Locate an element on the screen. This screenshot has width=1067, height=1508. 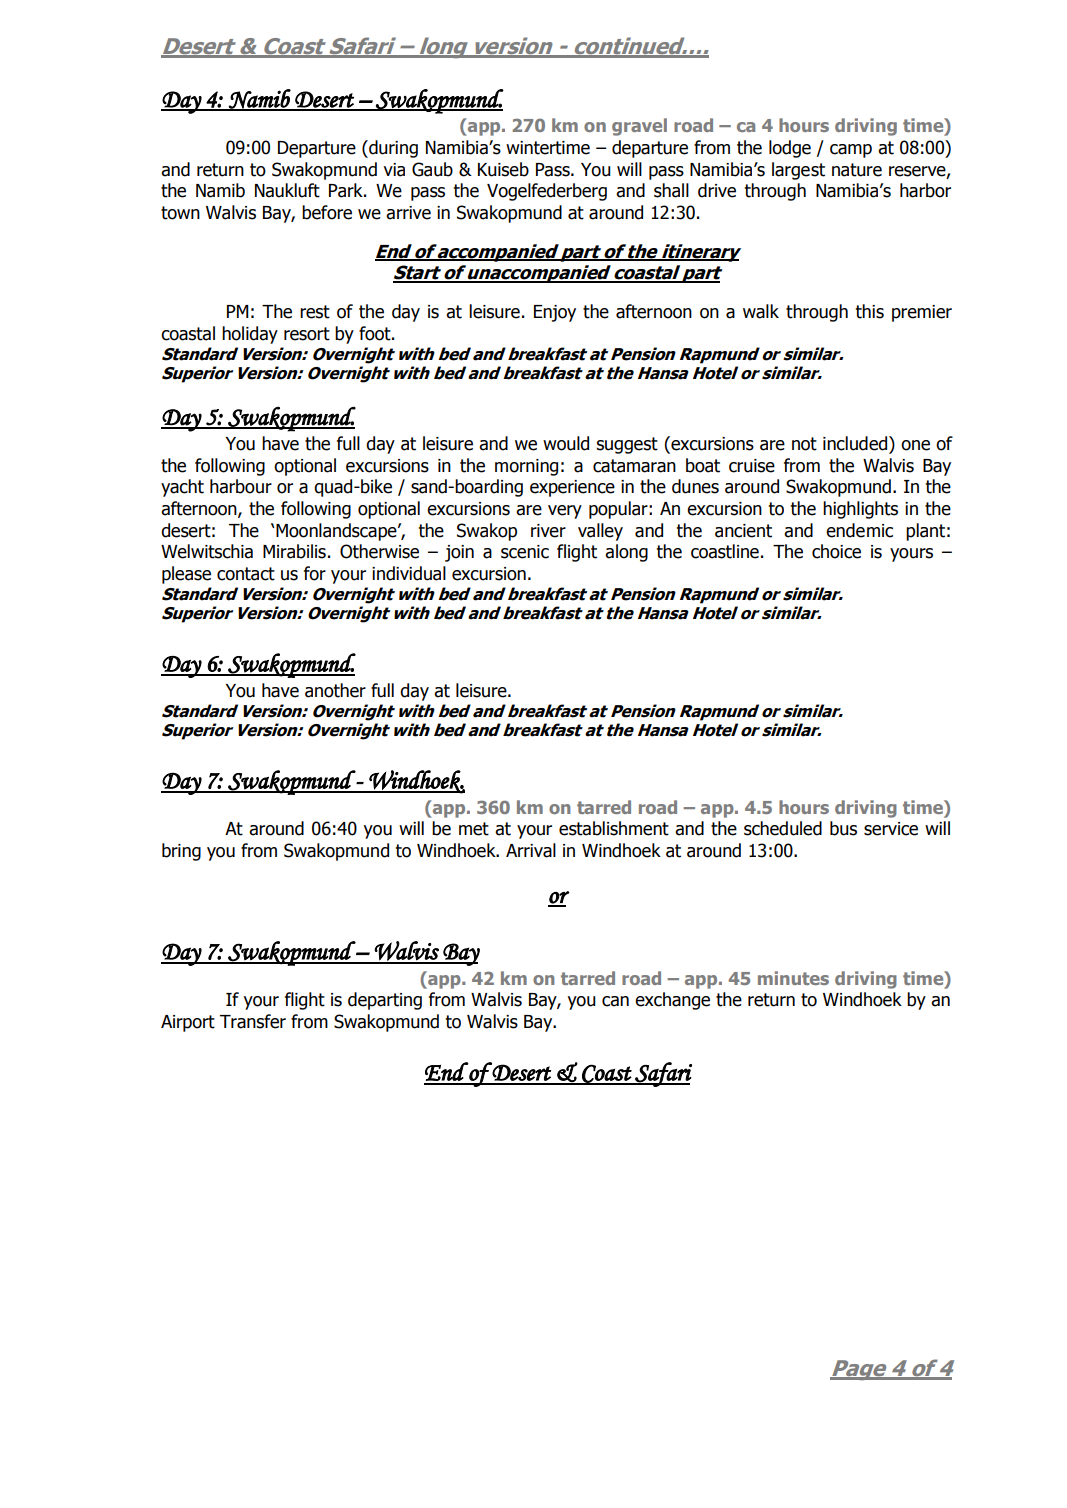
choice is located at coordinates (836, 551).
